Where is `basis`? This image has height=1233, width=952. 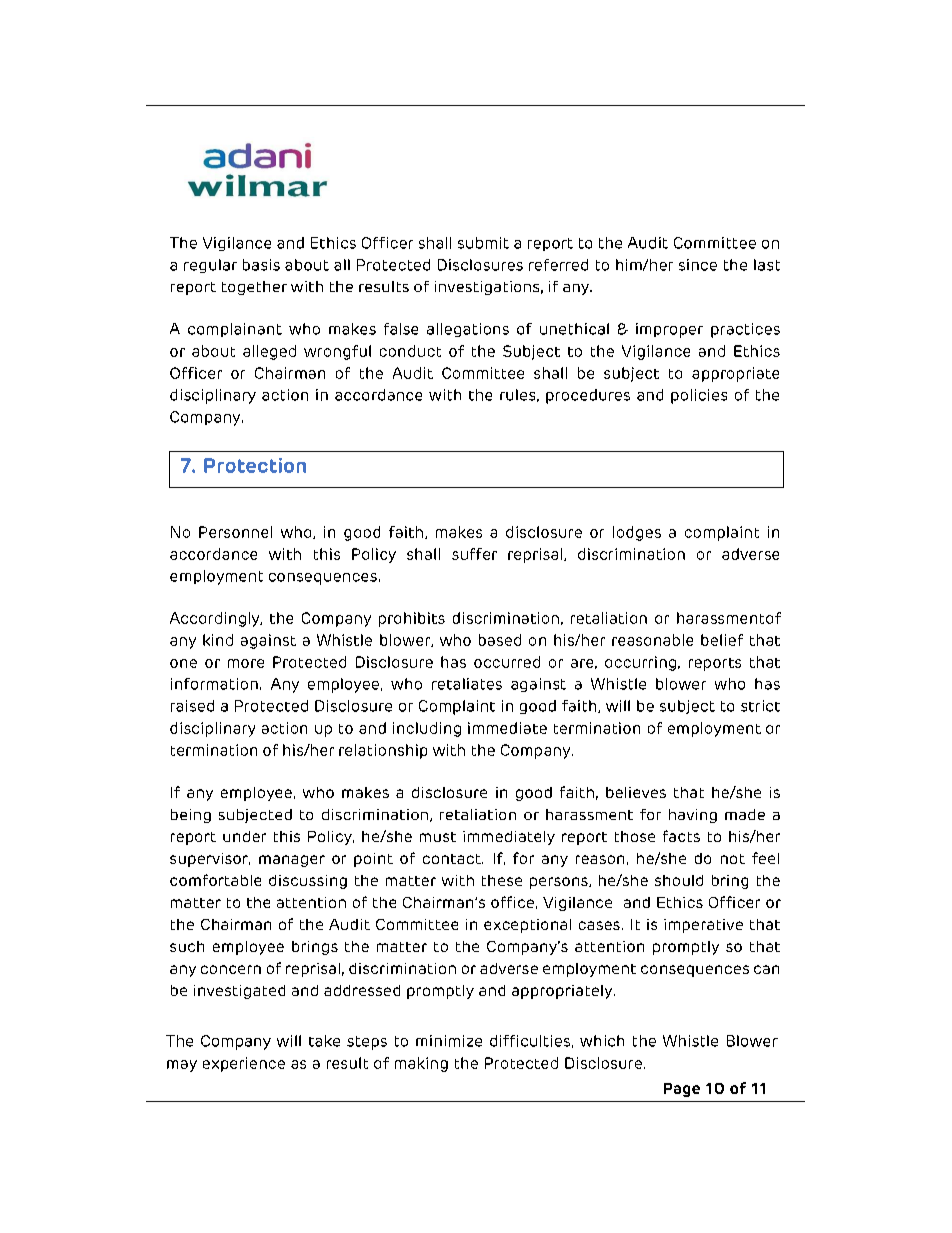 basis is located at coordinates (261, 265).
